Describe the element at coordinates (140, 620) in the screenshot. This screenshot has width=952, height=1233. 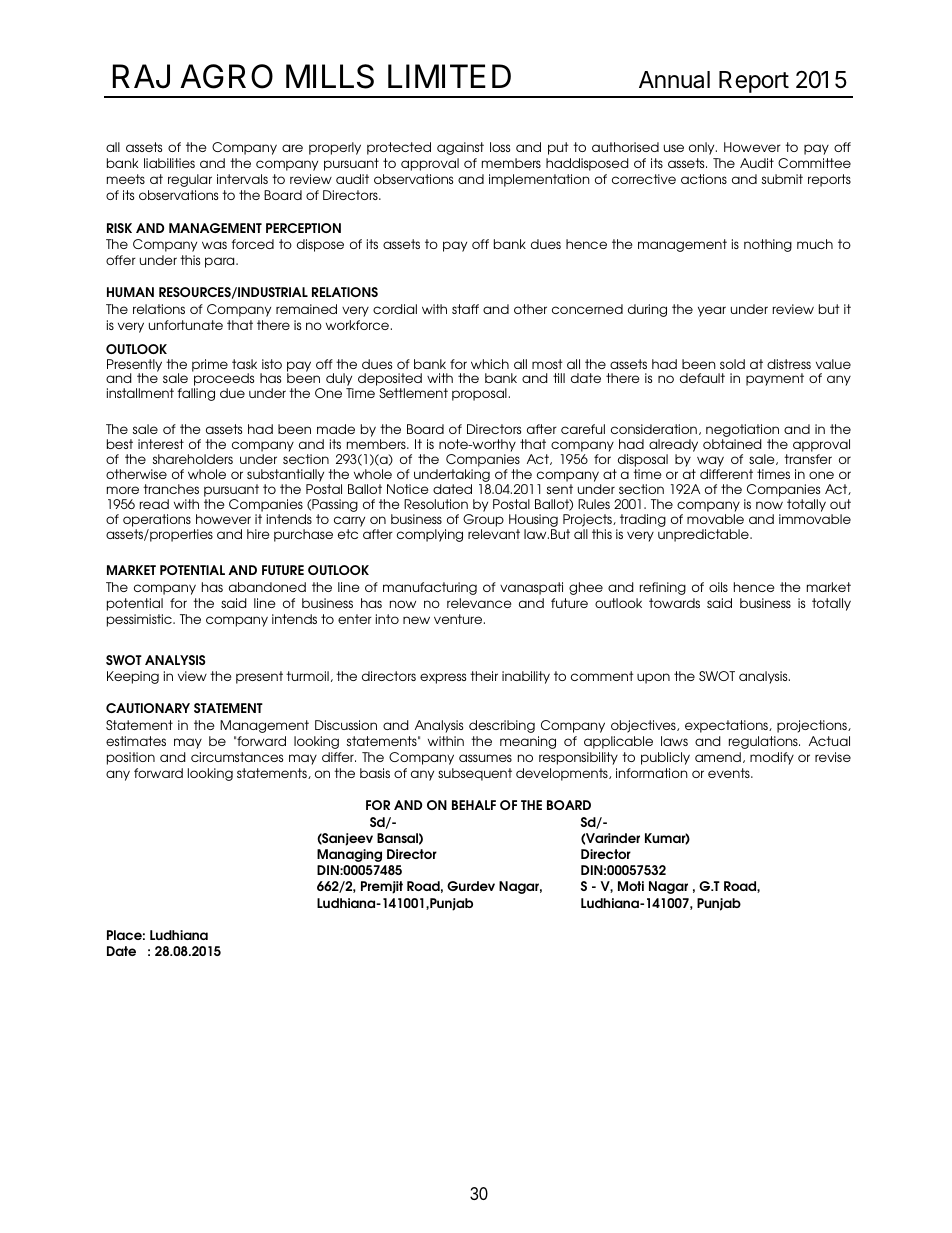
I see `pessimistic` at that location.
